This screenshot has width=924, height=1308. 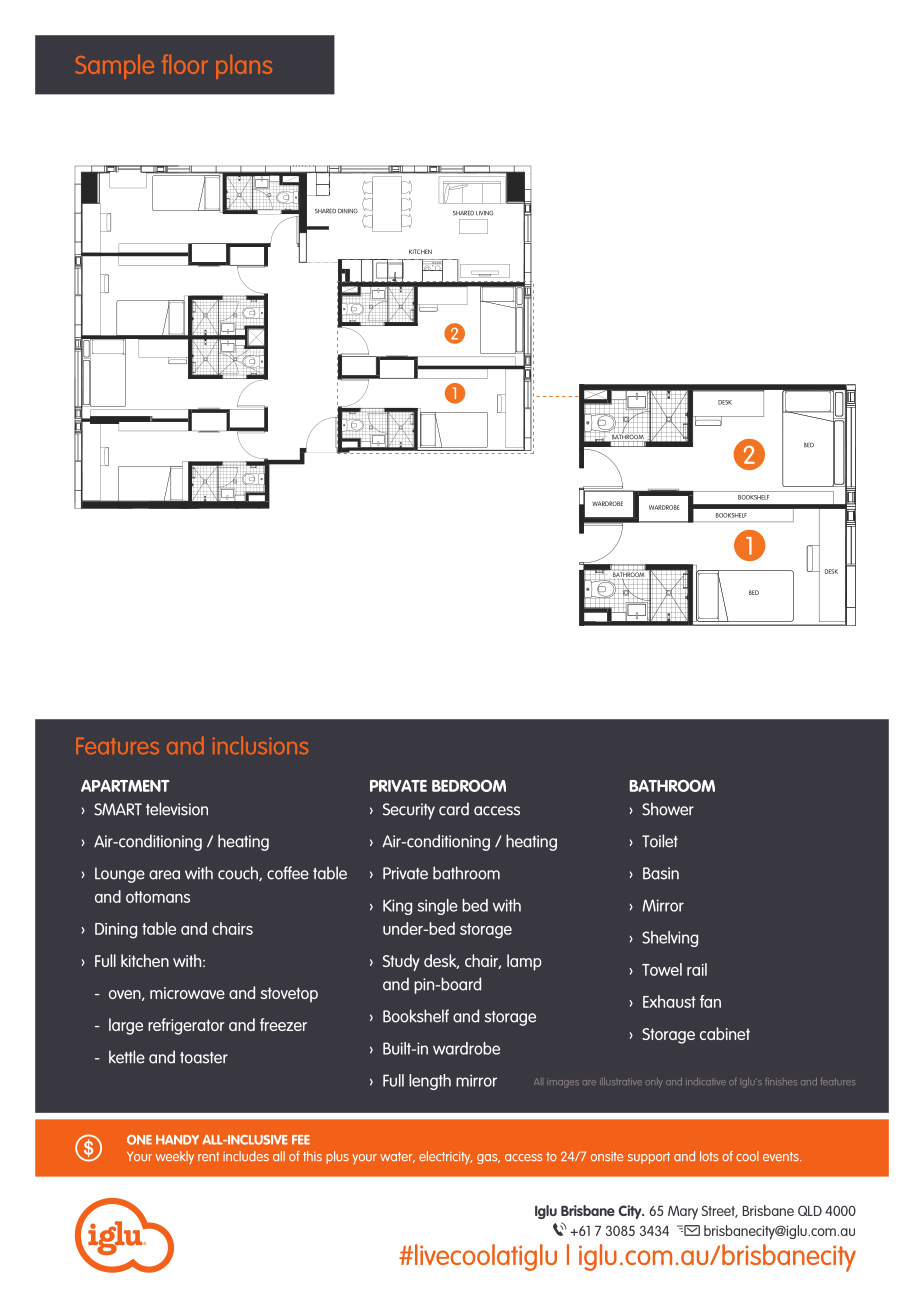 What do you see at coordinates (438, 907) in the screenshot?
I see `single` at bounding box center [438, 907].
